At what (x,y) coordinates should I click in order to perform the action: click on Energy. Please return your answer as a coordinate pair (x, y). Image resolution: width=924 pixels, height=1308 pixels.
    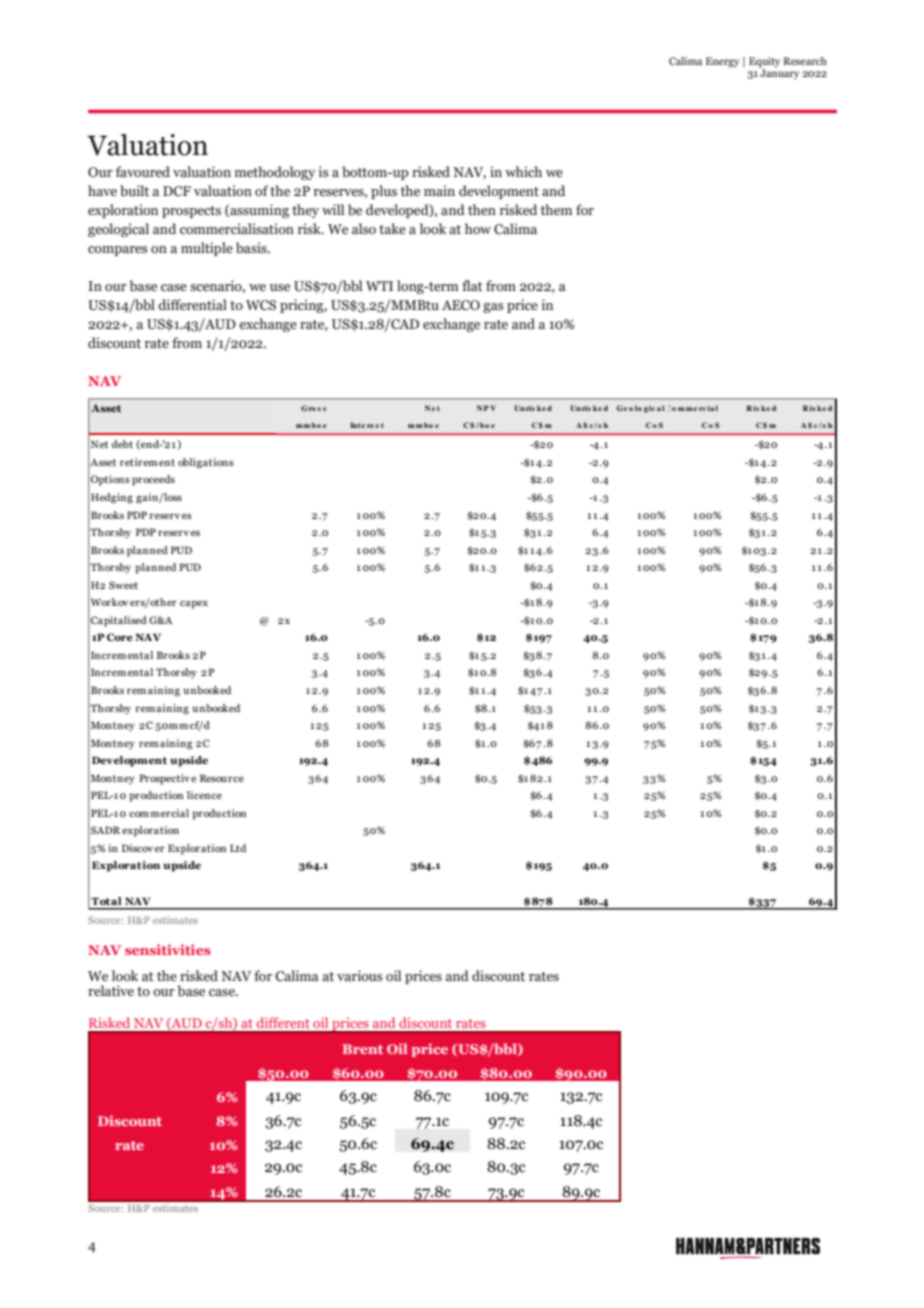
    Looking at the image, I should click on (722, 62).
